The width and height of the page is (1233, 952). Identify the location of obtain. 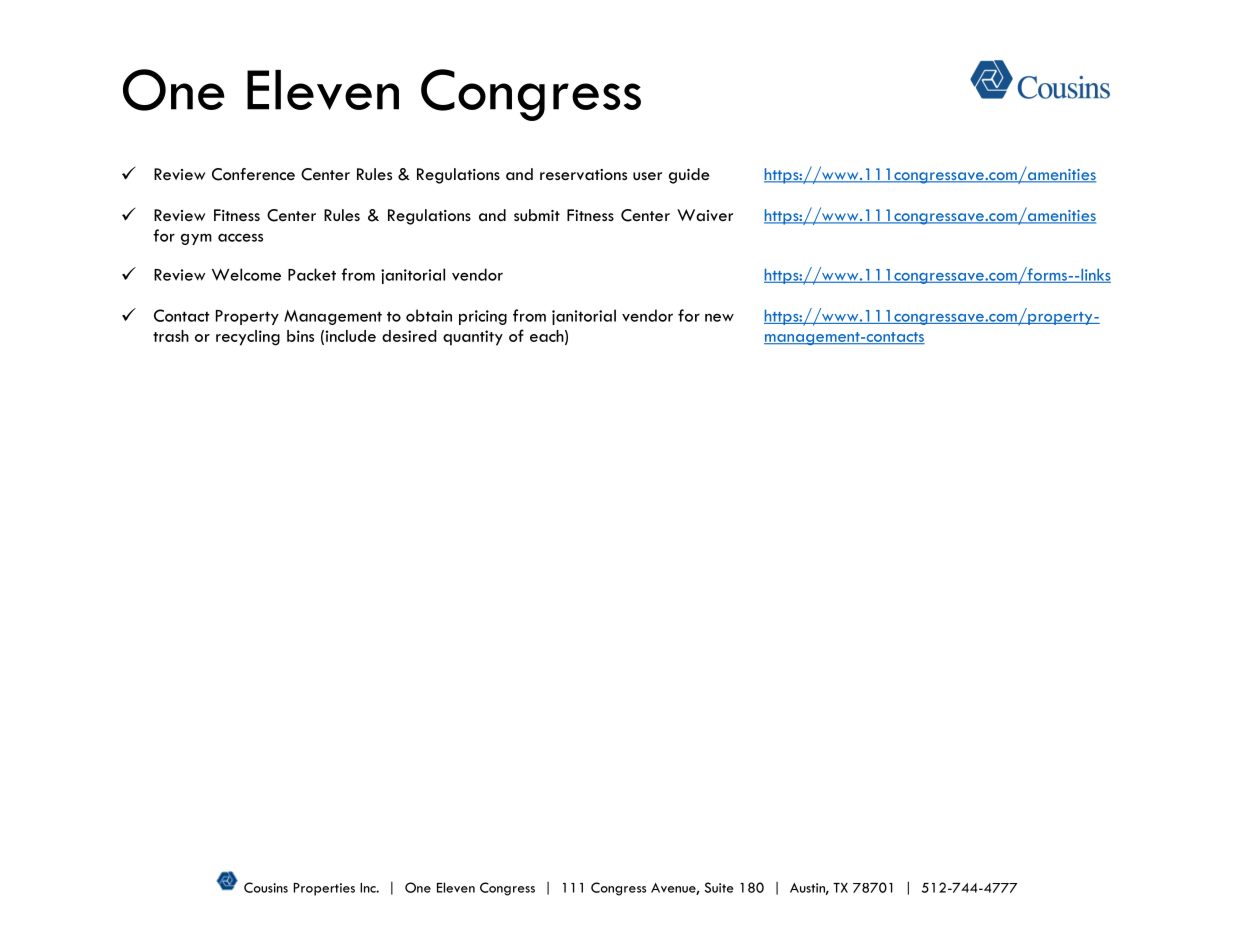
(429, 315).
